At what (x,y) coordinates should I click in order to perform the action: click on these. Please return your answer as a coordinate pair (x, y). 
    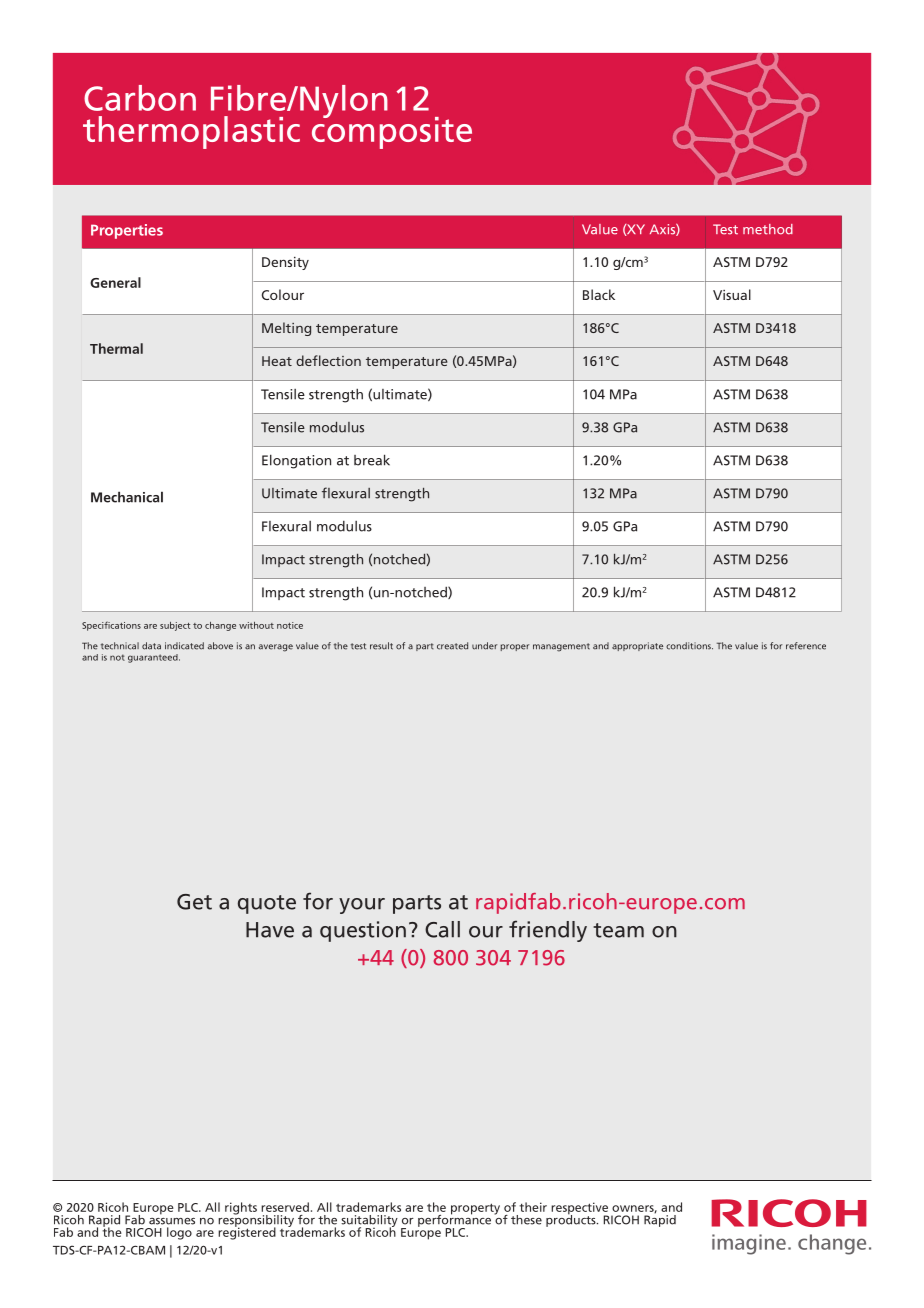
    Looking at the image, I should click on (526, 1220).
